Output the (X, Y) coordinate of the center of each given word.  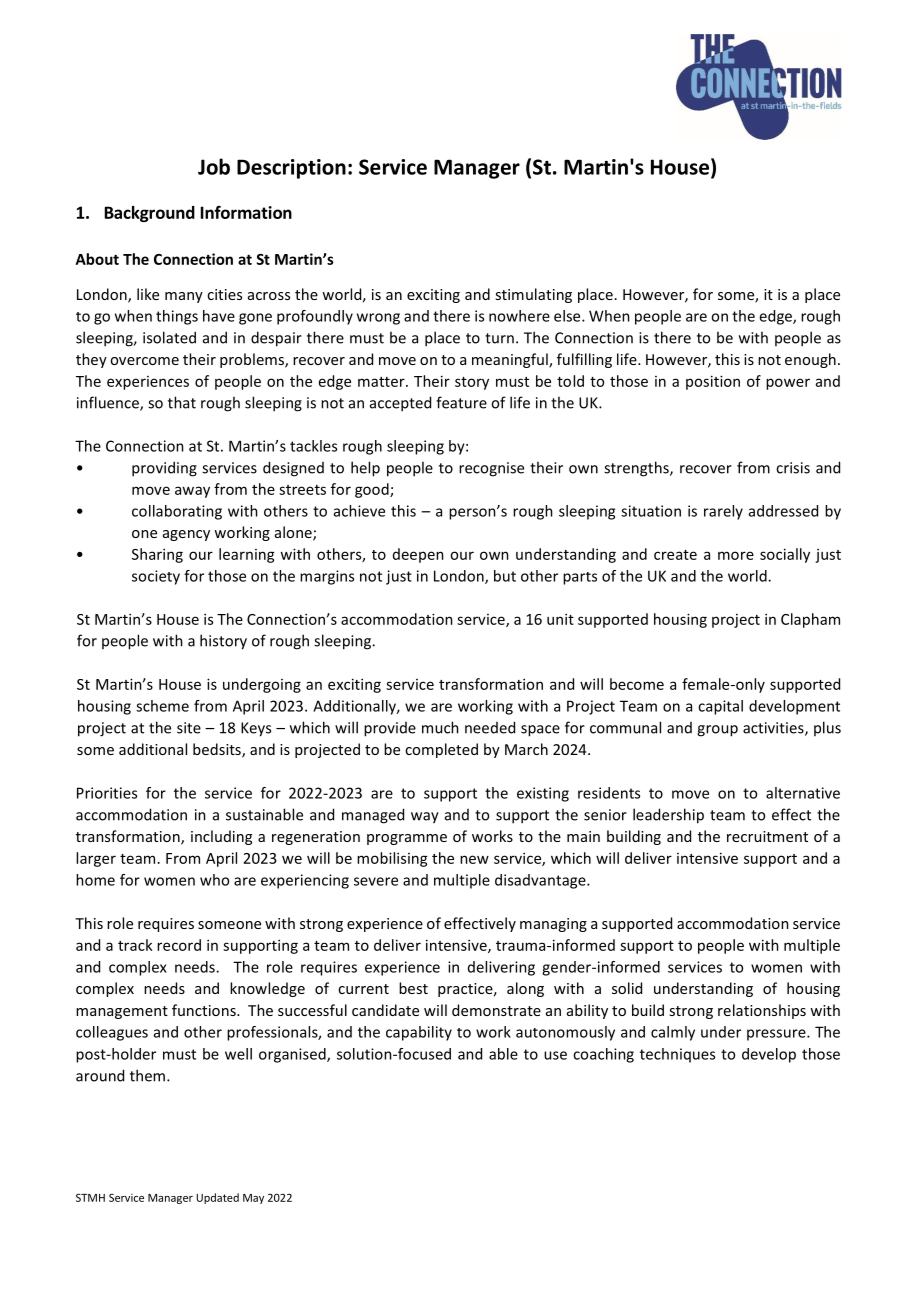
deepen (418, 555)
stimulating (533, 295)
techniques (677, 1055)
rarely (723, 512)
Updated (217, 1198)
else (568, 316)
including (221, 837)
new (474, 859)
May (253, 1199)
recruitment (767, 836)
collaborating (177, 512)
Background (150, 214)
